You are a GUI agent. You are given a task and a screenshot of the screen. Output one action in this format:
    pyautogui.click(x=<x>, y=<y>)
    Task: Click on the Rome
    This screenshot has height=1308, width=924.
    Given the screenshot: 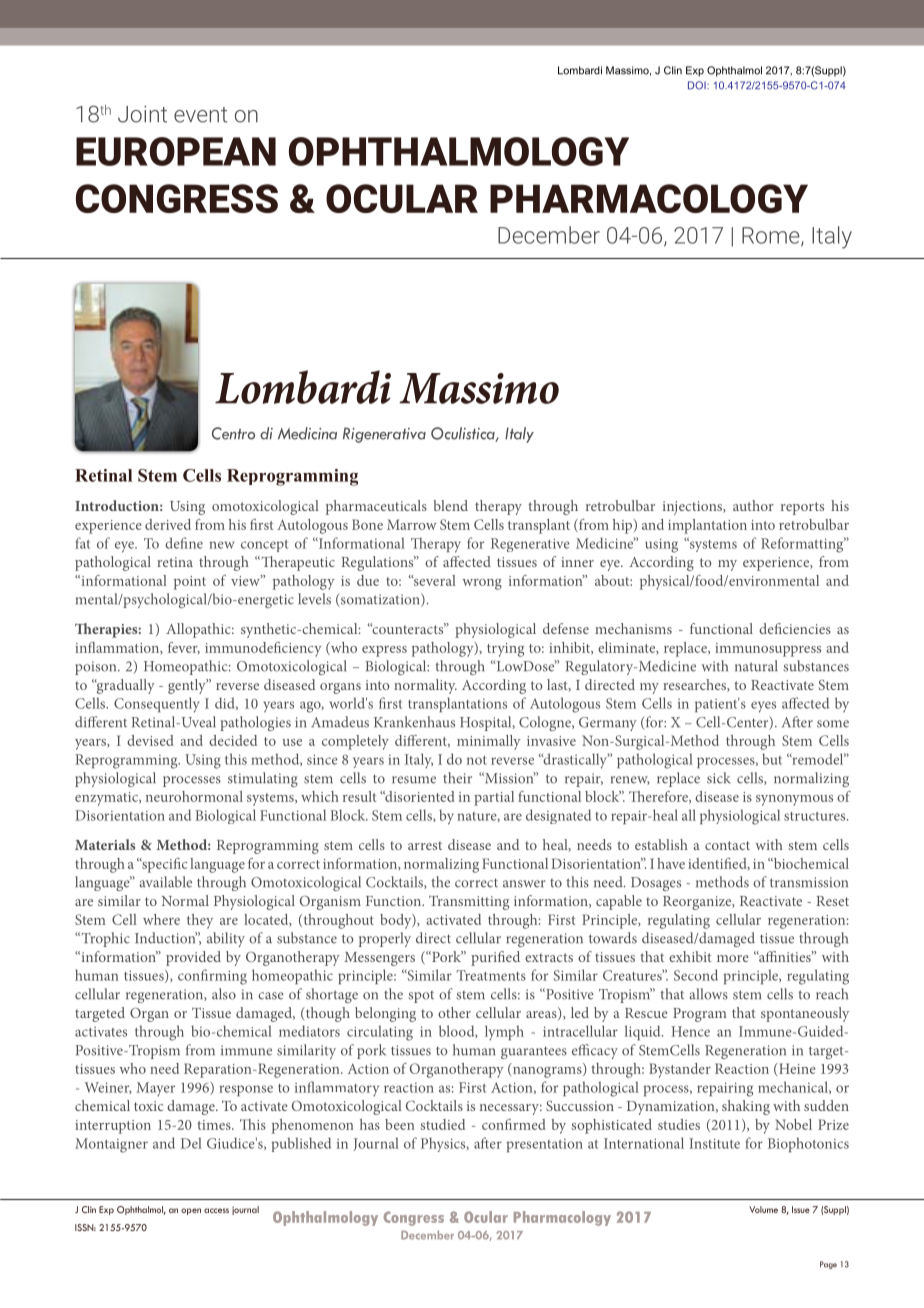 What is the action you would take?
    pyautogui.click(x=772, y=236)
